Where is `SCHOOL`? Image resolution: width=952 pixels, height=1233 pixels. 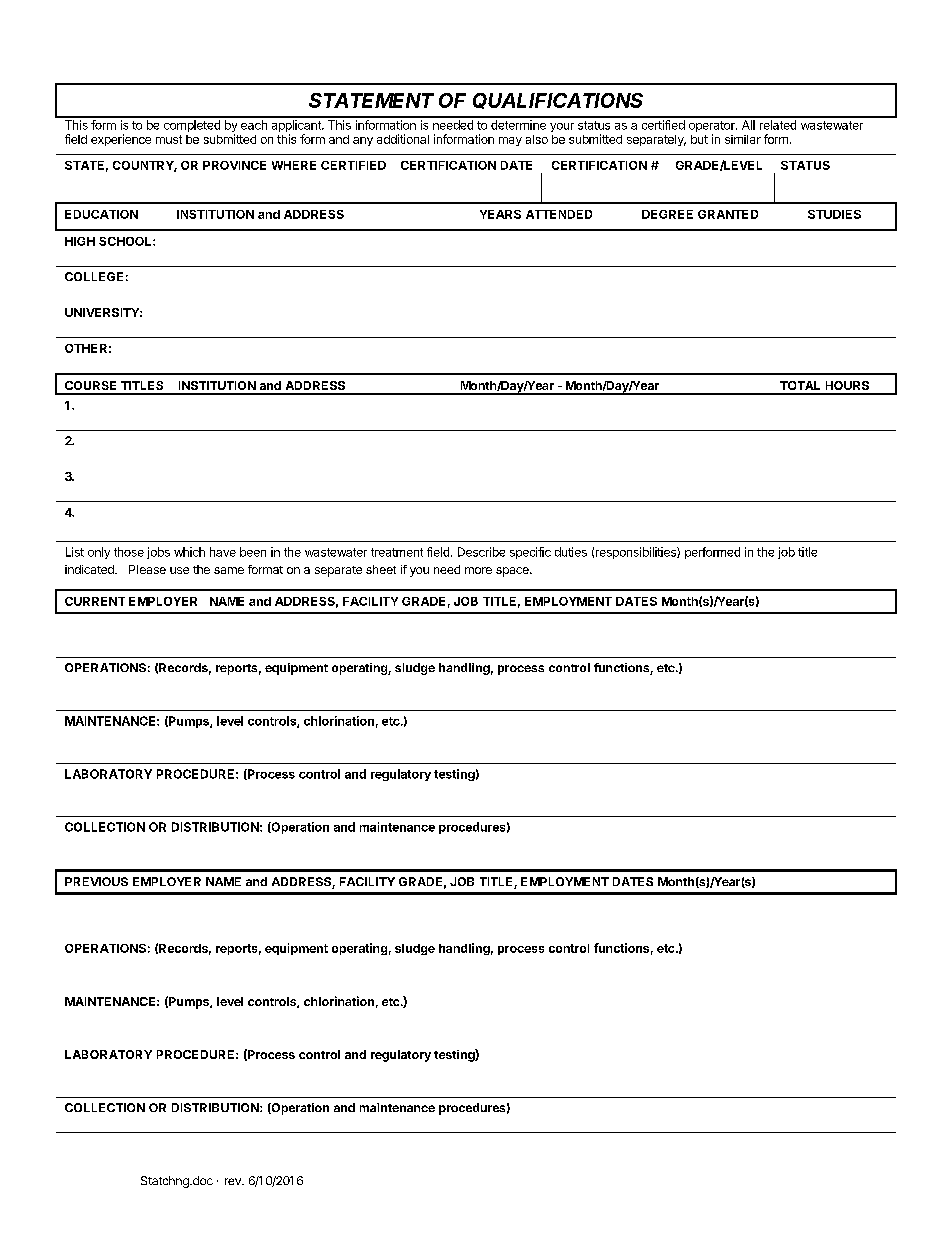 SCHOOL is located at coordinates (126, 241).
